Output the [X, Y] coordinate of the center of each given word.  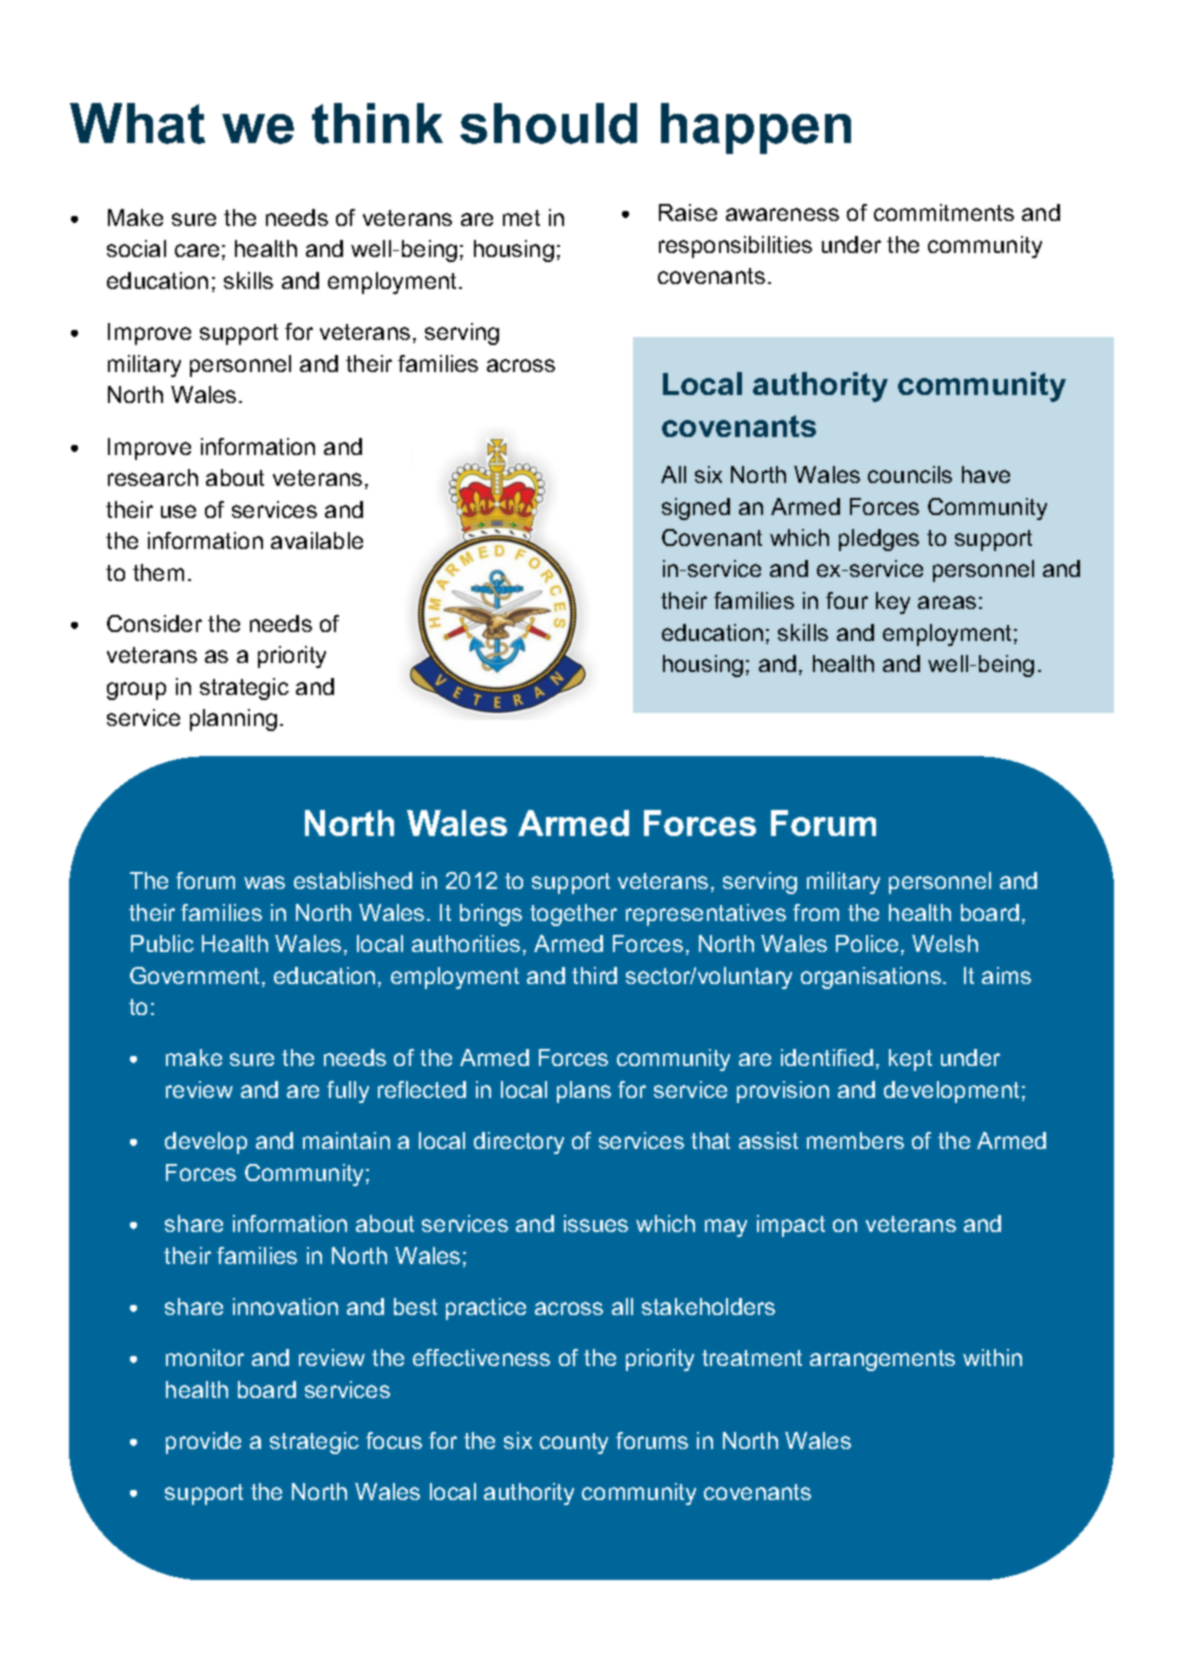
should [548, 123]
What [137, 123]
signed [696, 509]
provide [203, 1443]
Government [196, 977]
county [574, 1443]
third [594, 975]
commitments [944, 212]
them [158, 572]
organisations [872, 978]
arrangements [882, 1360]
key [893, 603]
